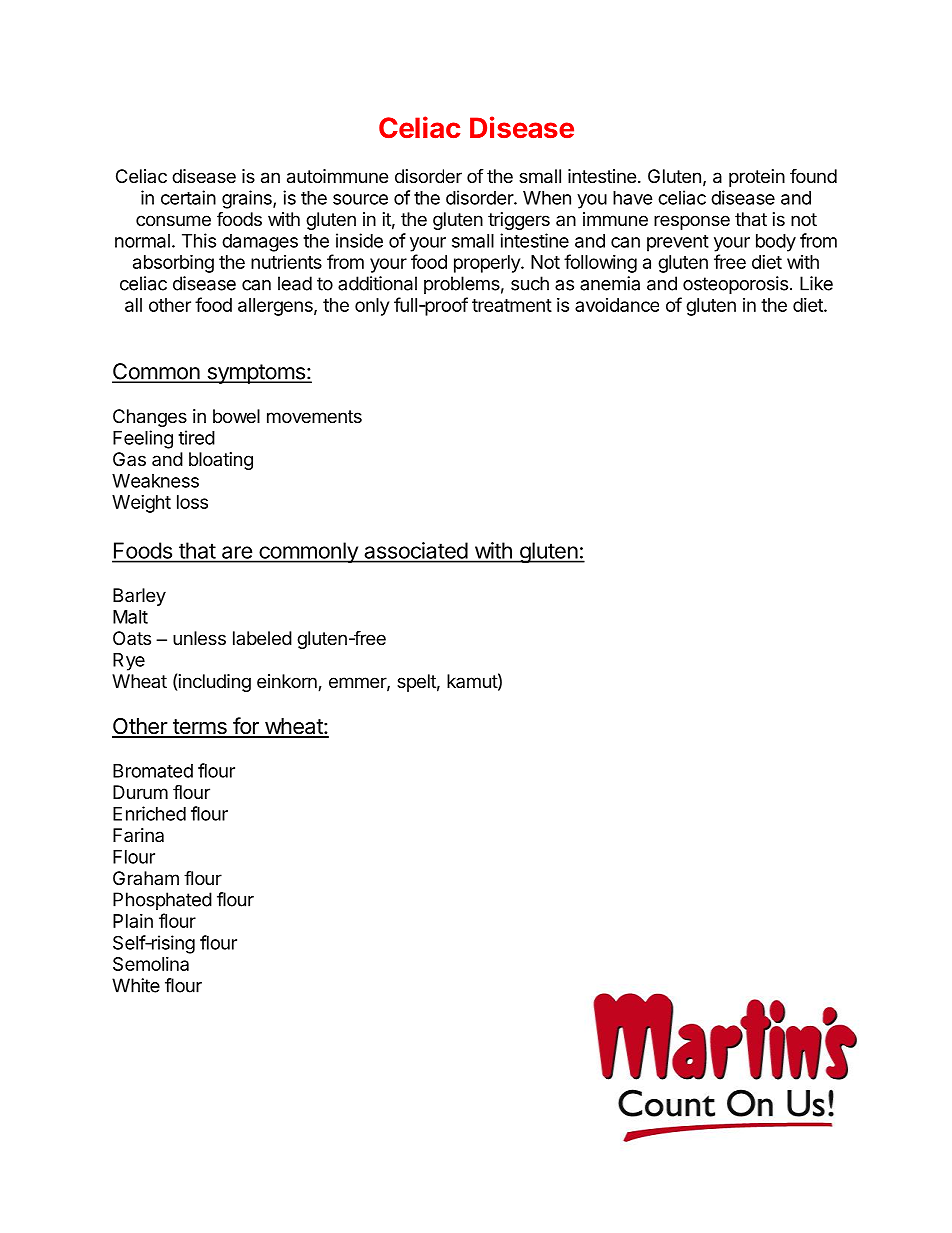  What do you see at coordinates (200, 728) in the page?
I see `terms` at bounding box center [200, 728].
